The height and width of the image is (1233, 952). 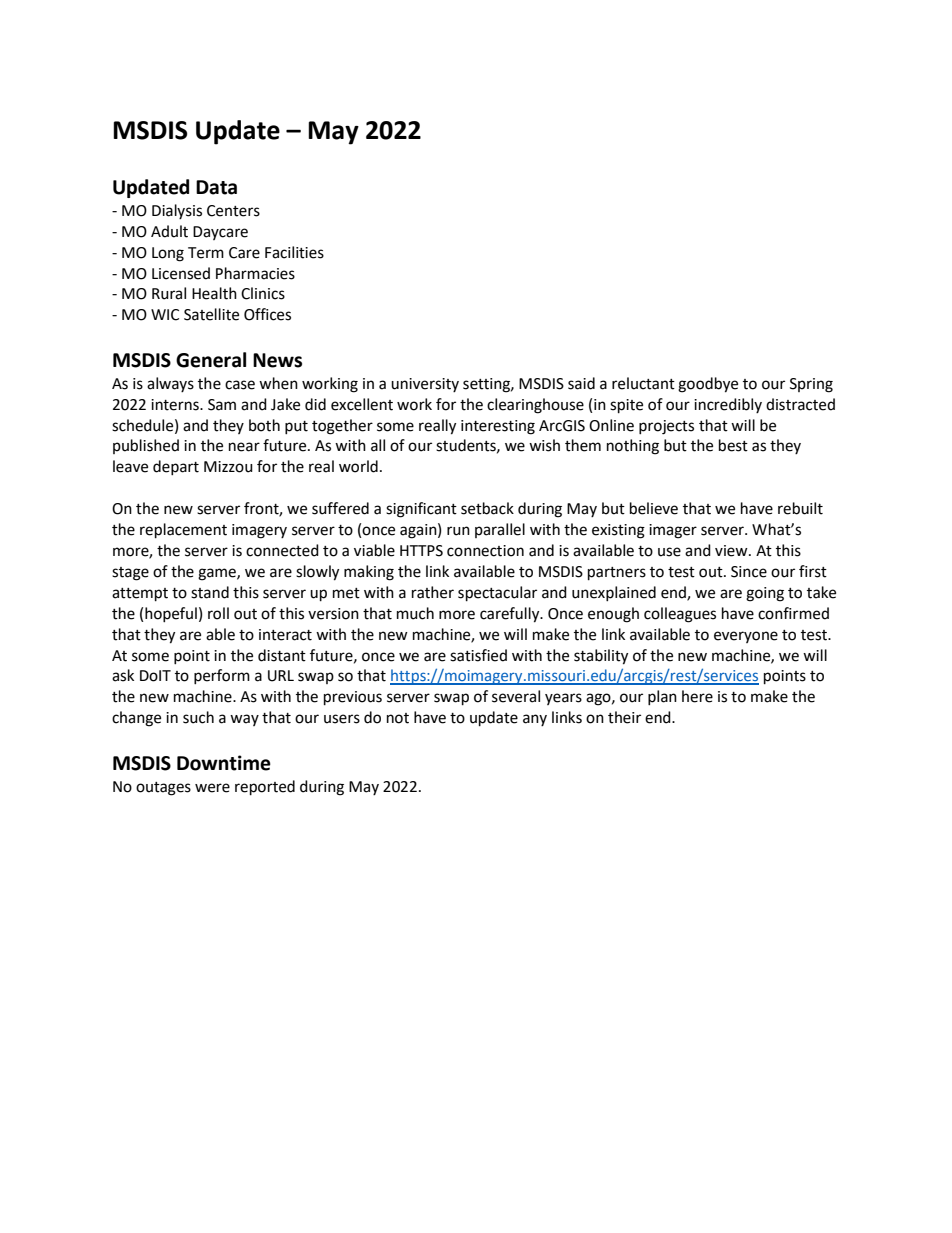 What do you see at coordinates (224, 763) in the image?
I see `Downtime` at bounding box center [224, 763].
